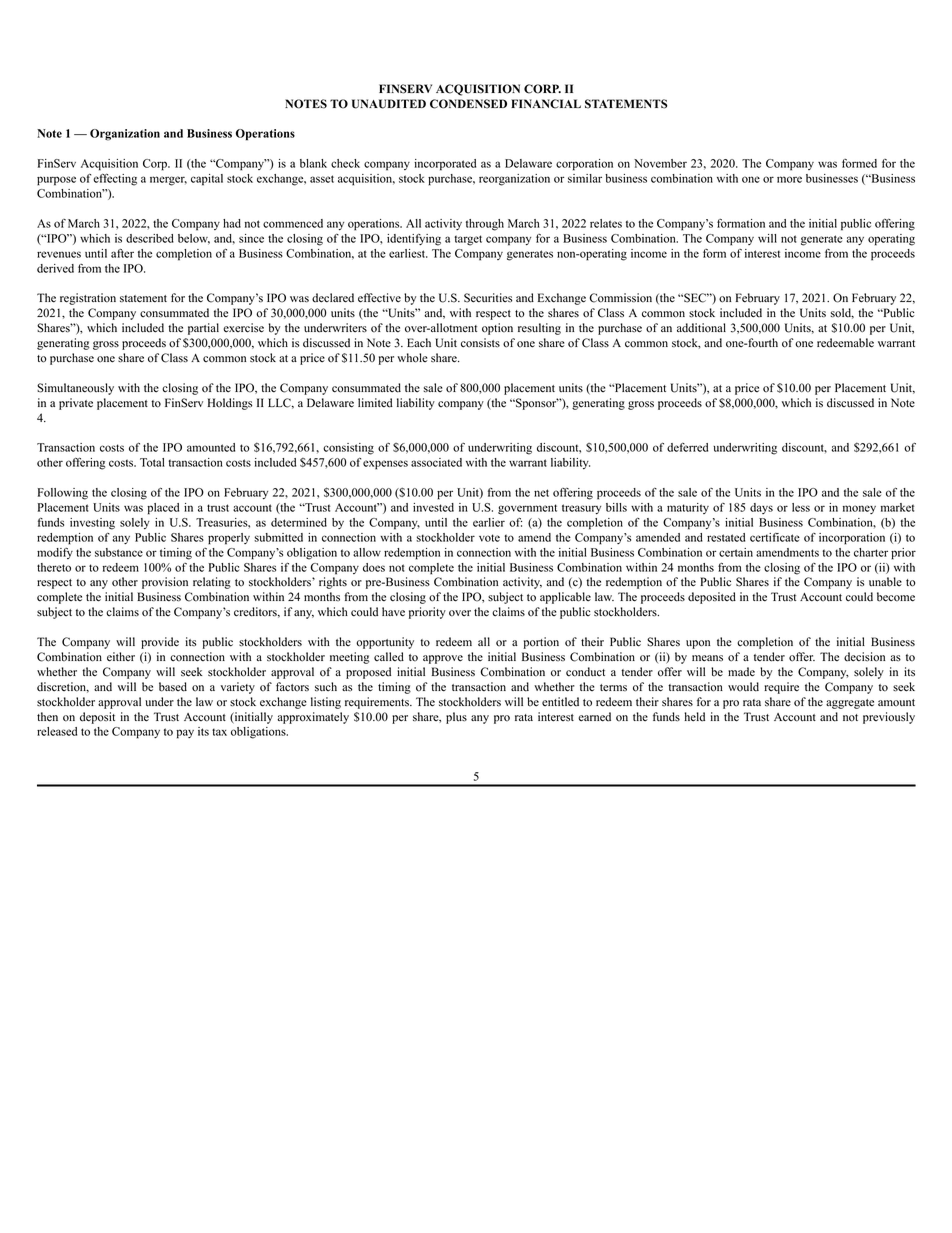 Image resolution: width=952 pixels, height=1233 pixels. Describe the element at coordinates (468, 104) in the page. I see `CONDENSED` at that location.
